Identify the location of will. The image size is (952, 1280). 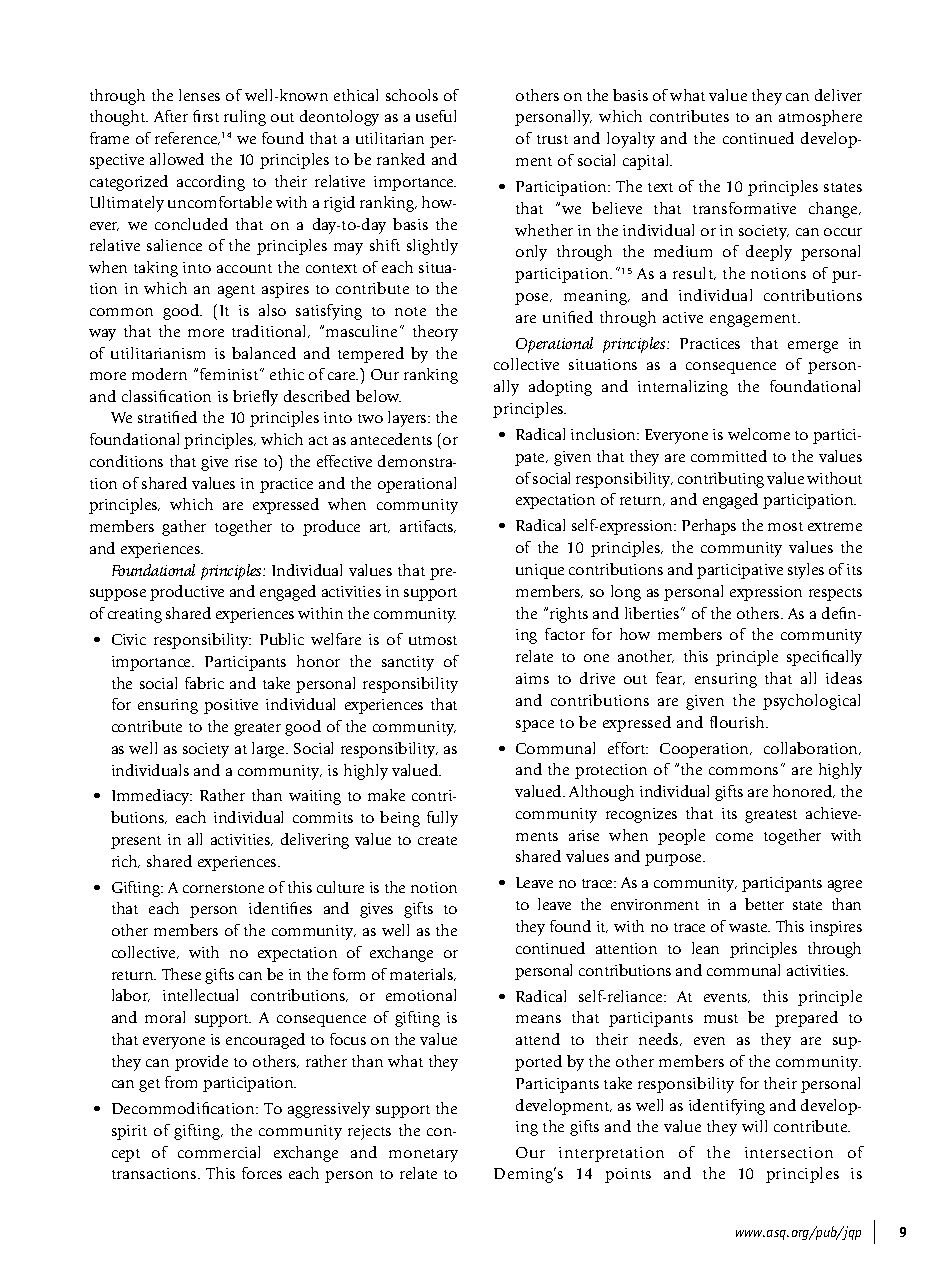
(754, 1126).
